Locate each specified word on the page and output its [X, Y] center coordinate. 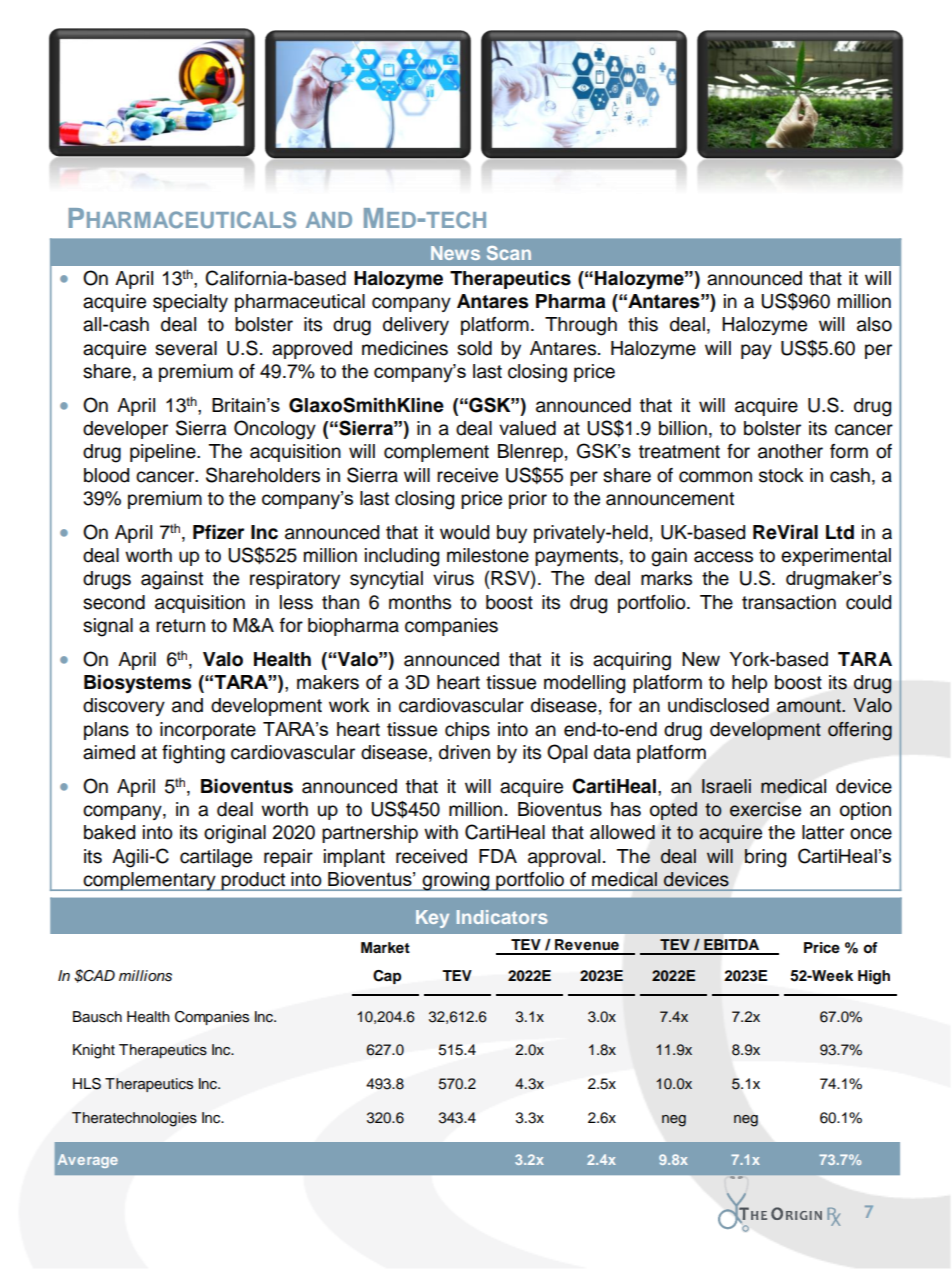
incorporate [208, 731]
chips [467, 731]
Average [88, 1161]
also [874, 324]
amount [810, 706]
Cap [387, 977]
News [455, 253]
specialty [190, 303]
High [874, 977]
